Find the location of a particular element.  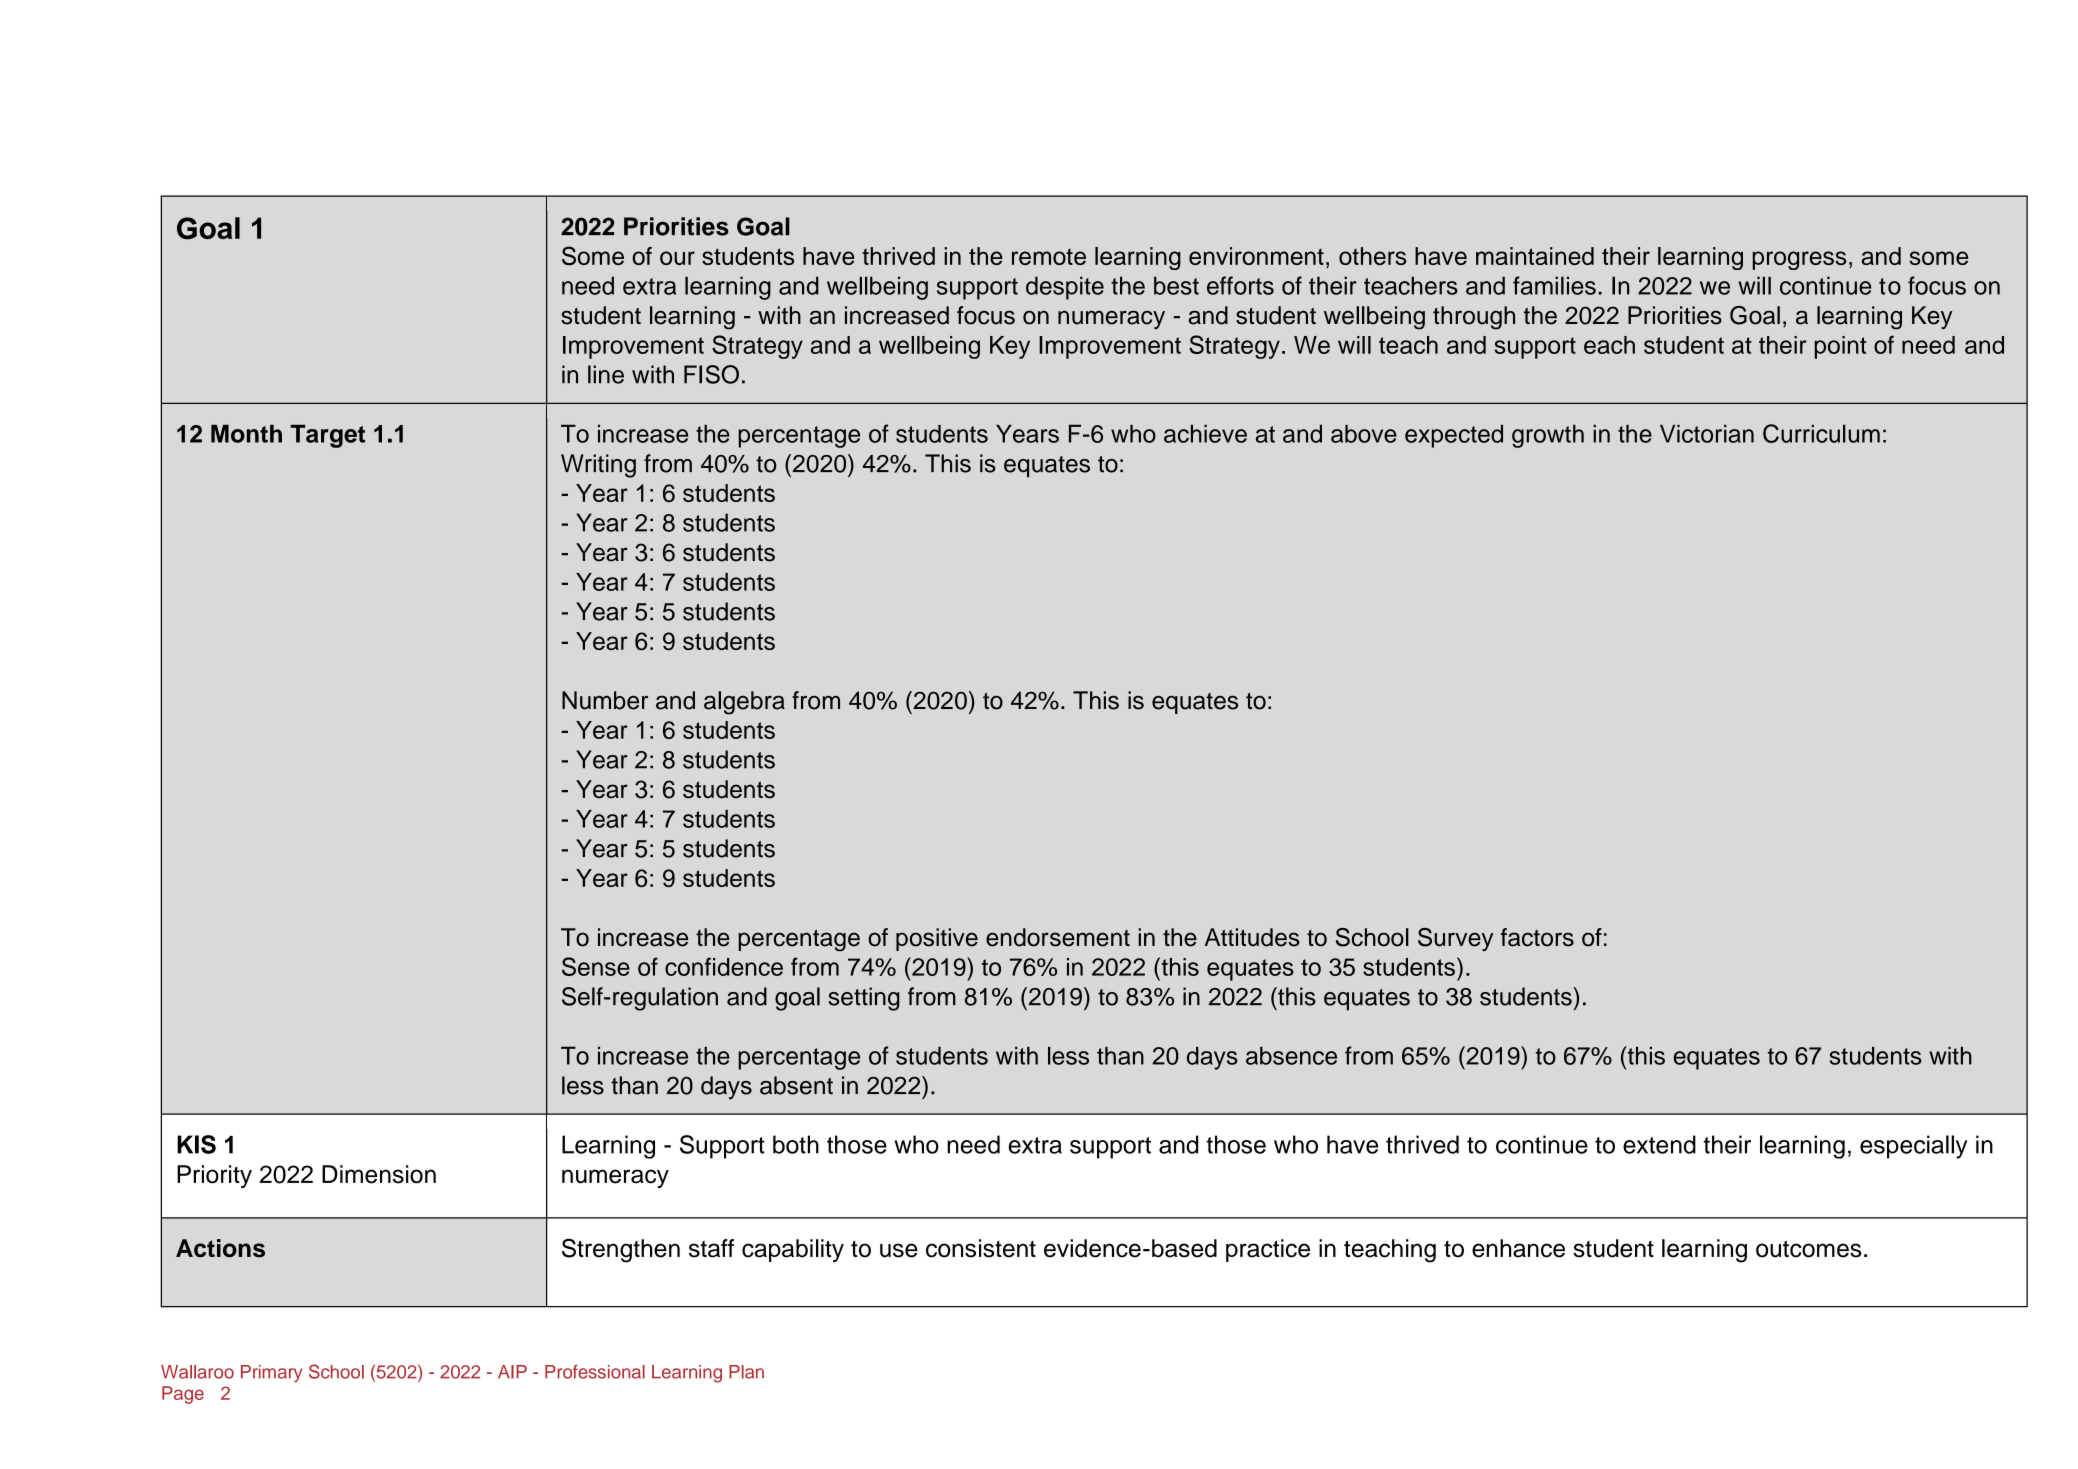

endorsement is located at coordinates (1058, 937).
